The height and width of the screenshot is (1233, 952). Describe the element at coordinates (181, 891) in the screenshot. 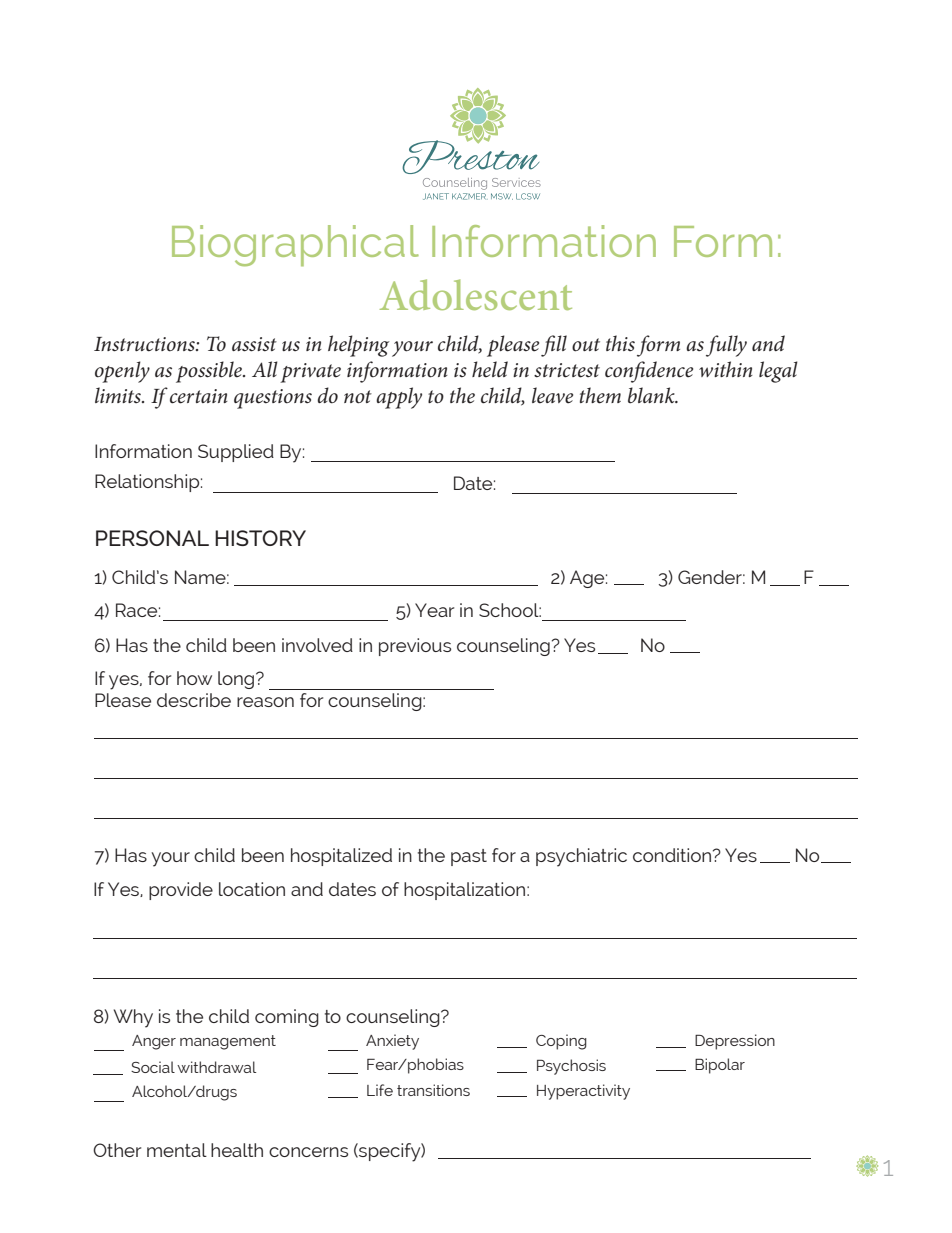

I see `provide` at that location.
